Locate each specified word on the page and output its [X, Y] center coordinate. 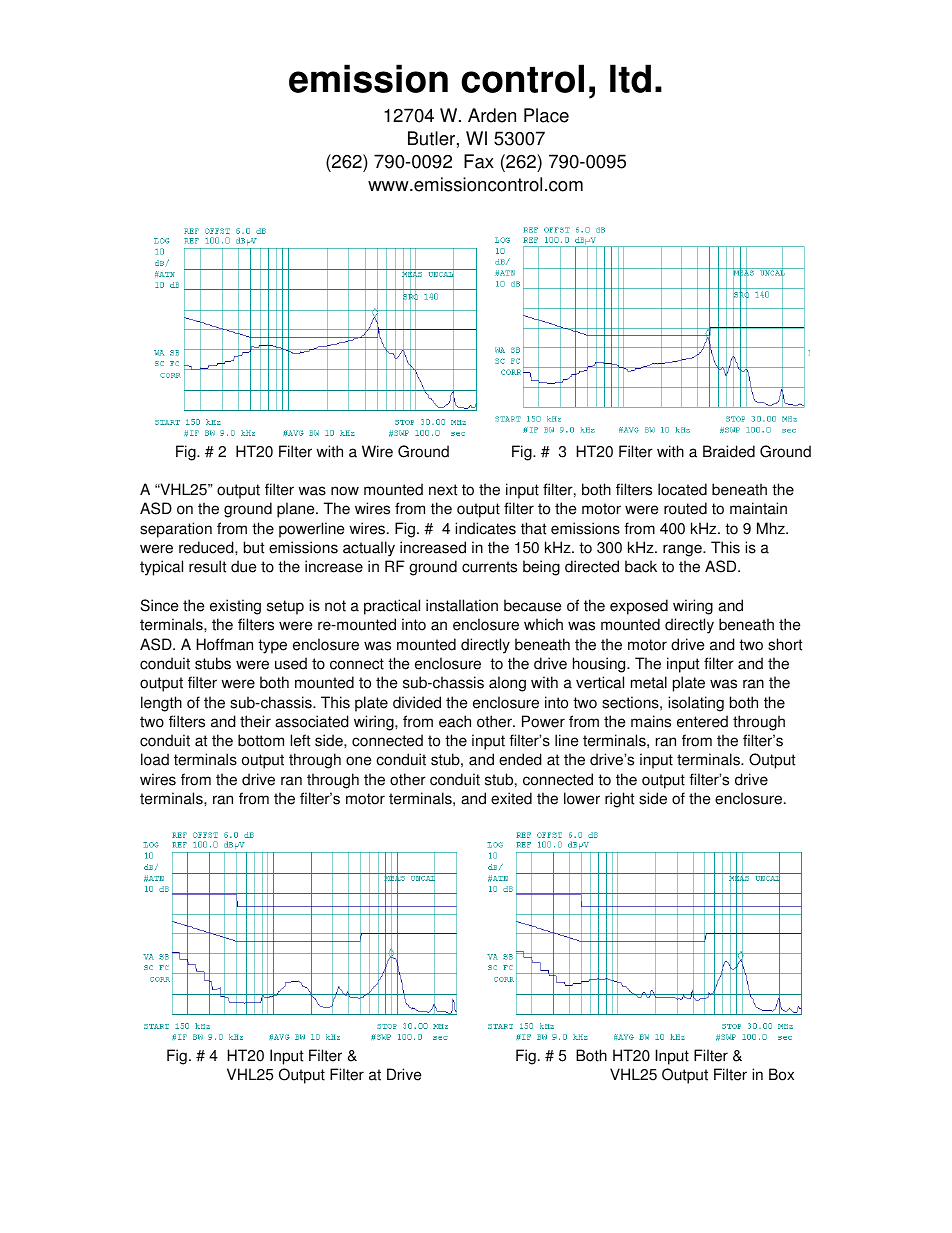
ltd [630, 78]
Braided [729, 451]
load [155, 759]
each [455, 721]
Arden [492, 115]
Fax [479, 161]
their [255, 721]
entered [702, 721]
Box [781, 1074]
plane [297, 510]
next [443, 490]
